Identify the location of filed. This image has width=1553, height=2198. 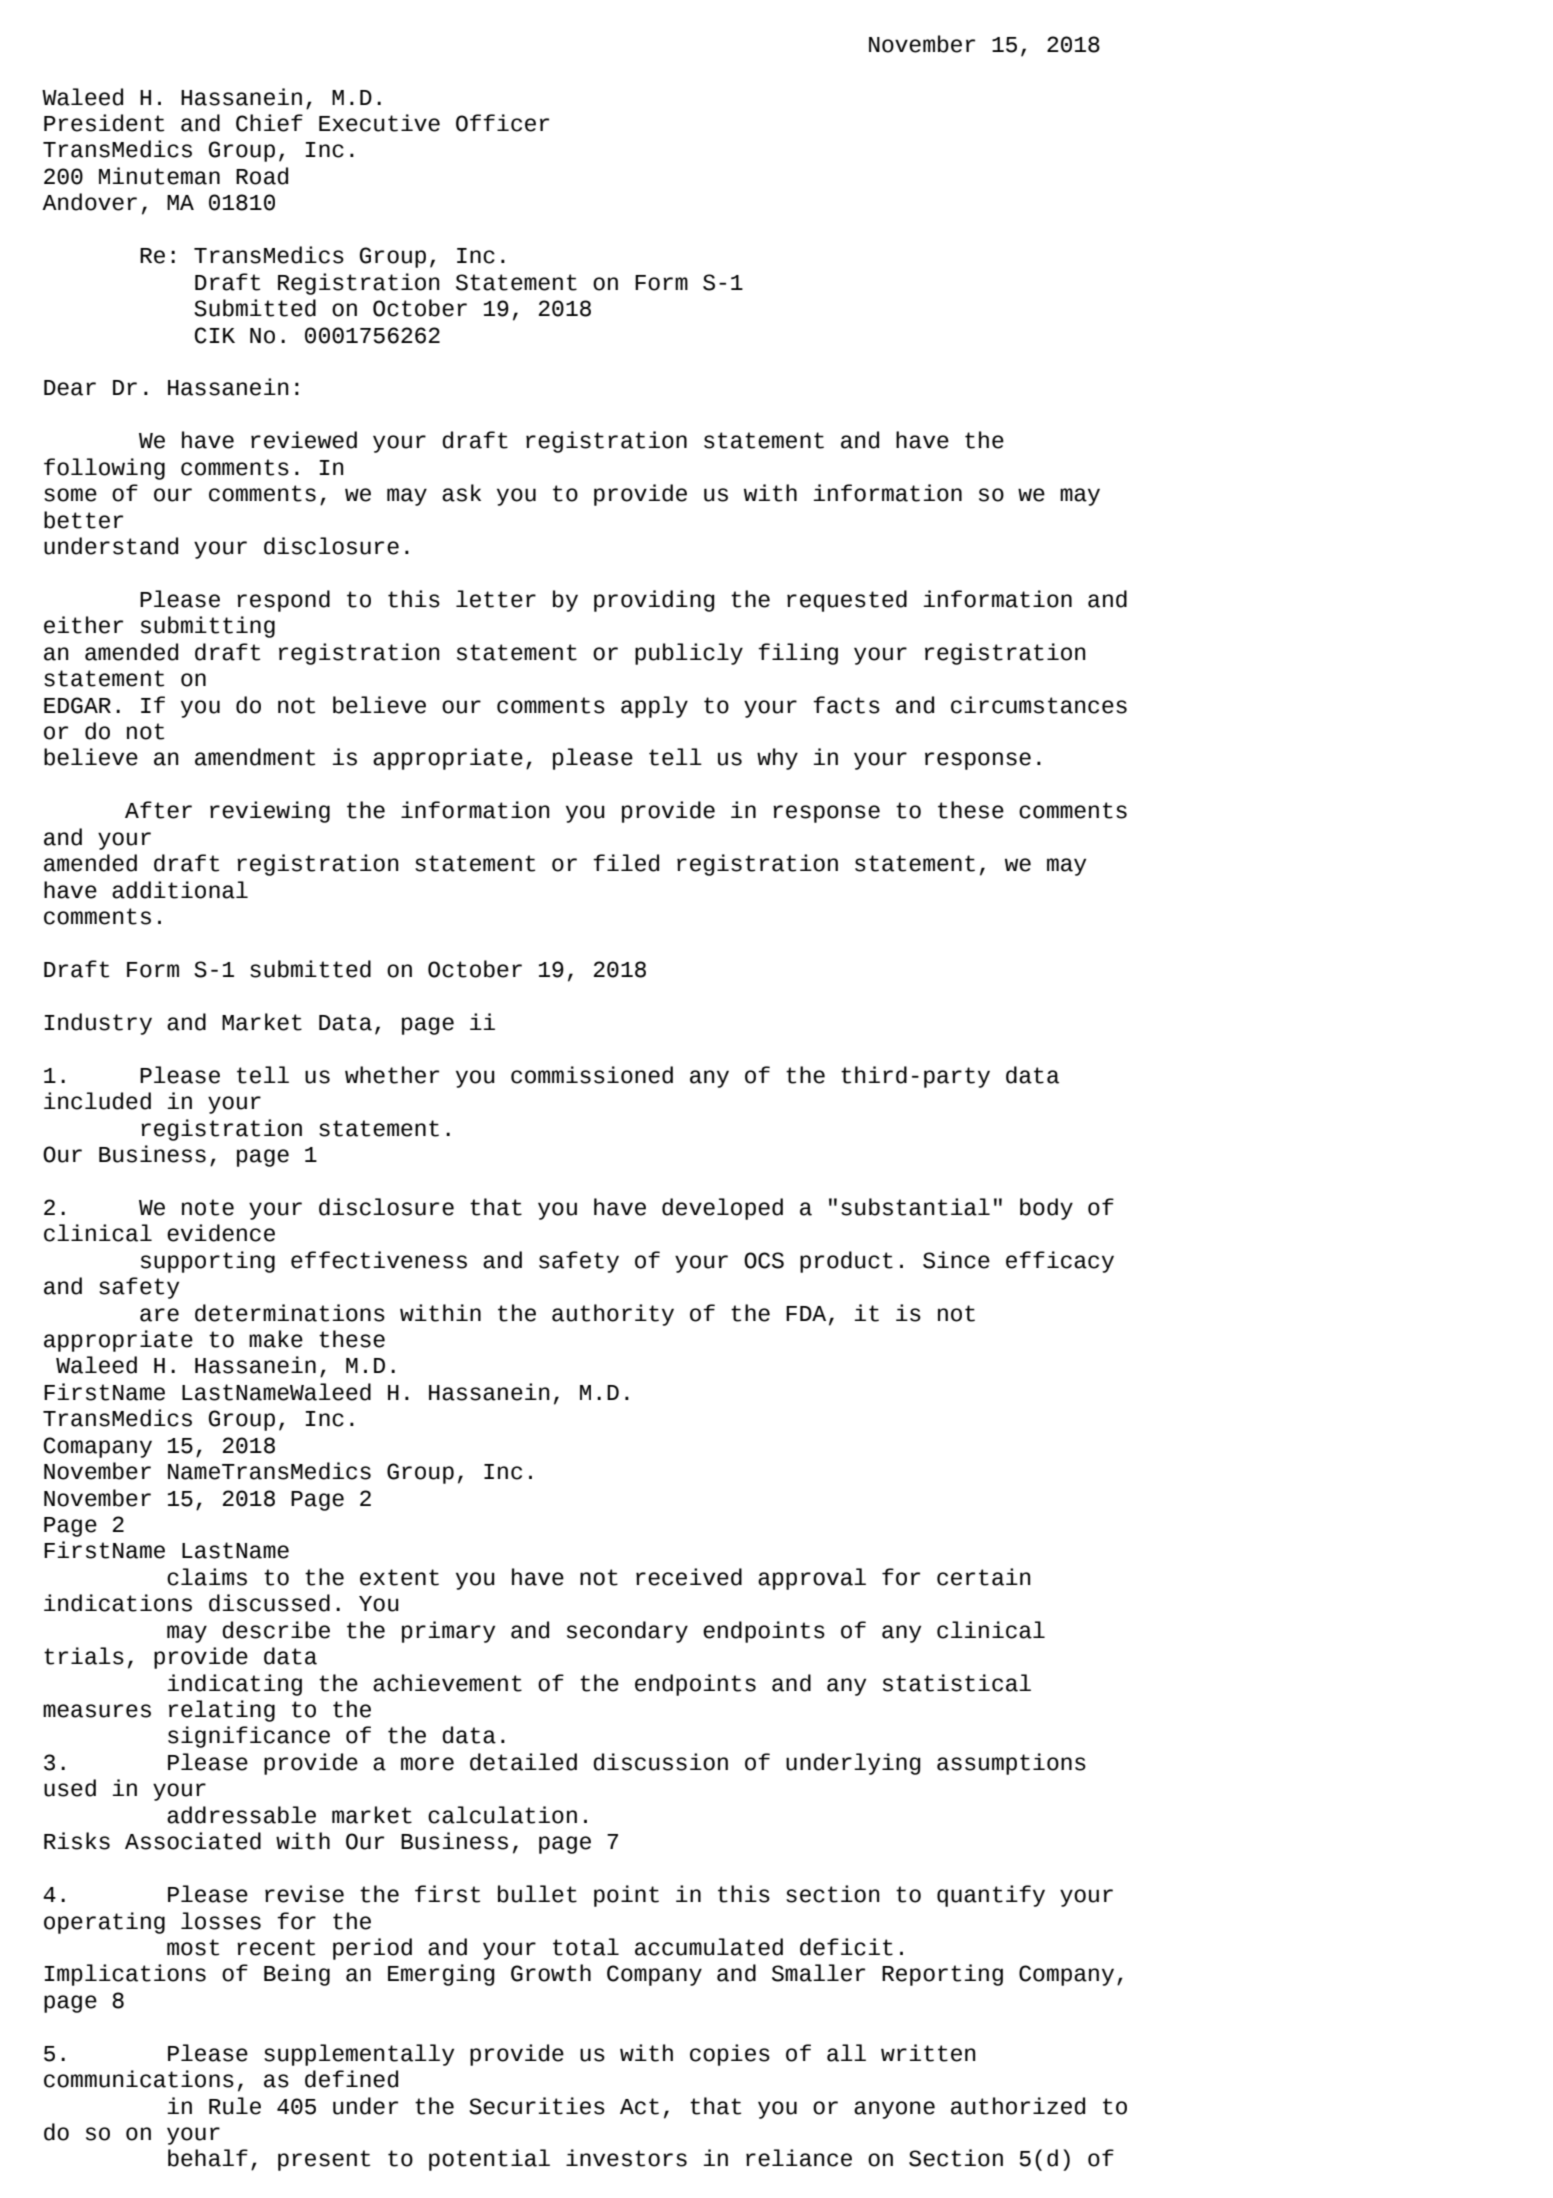
(626, 863).
